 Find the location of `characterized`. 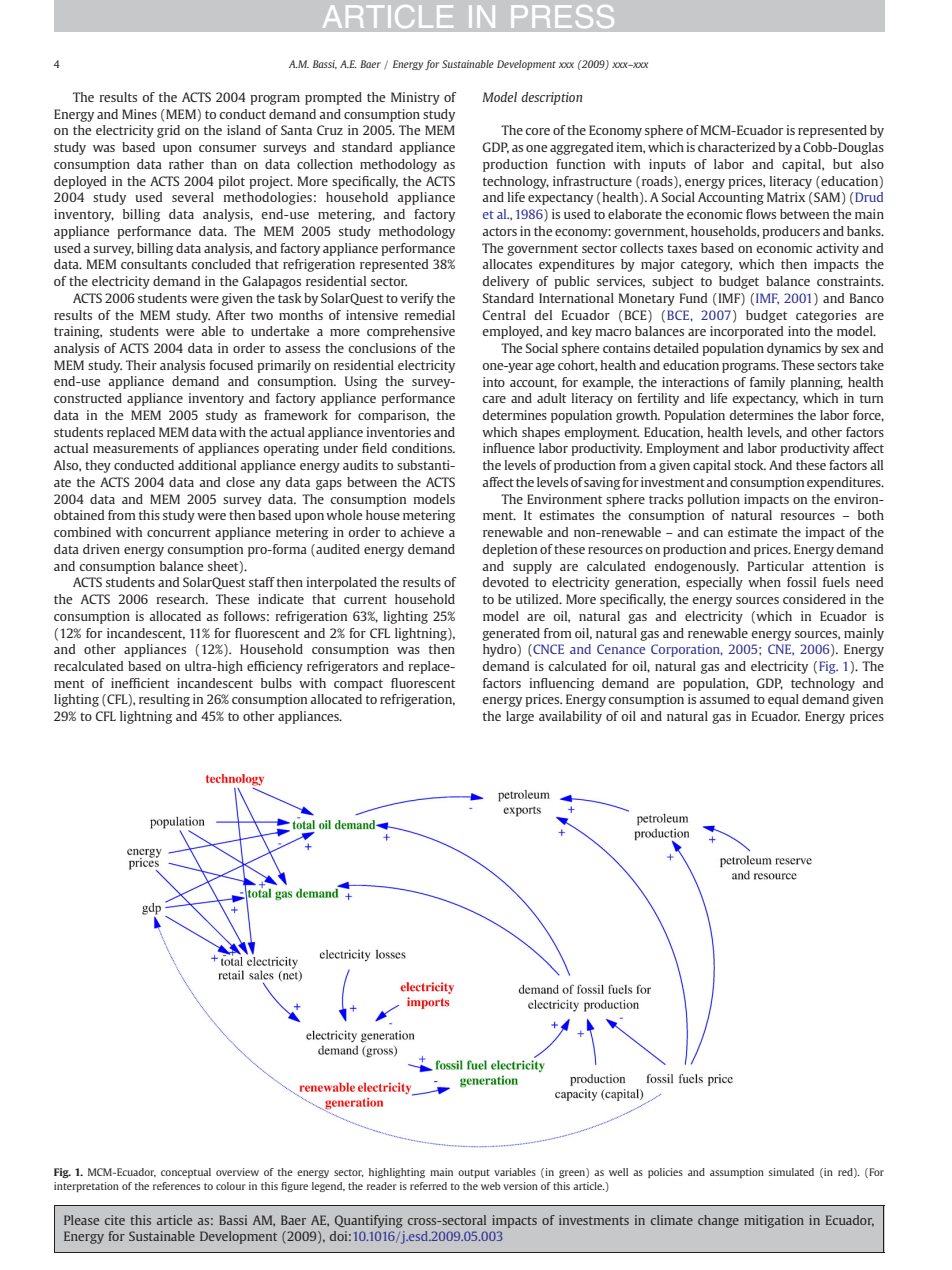

characterized is located at coordinates (736, 147).
